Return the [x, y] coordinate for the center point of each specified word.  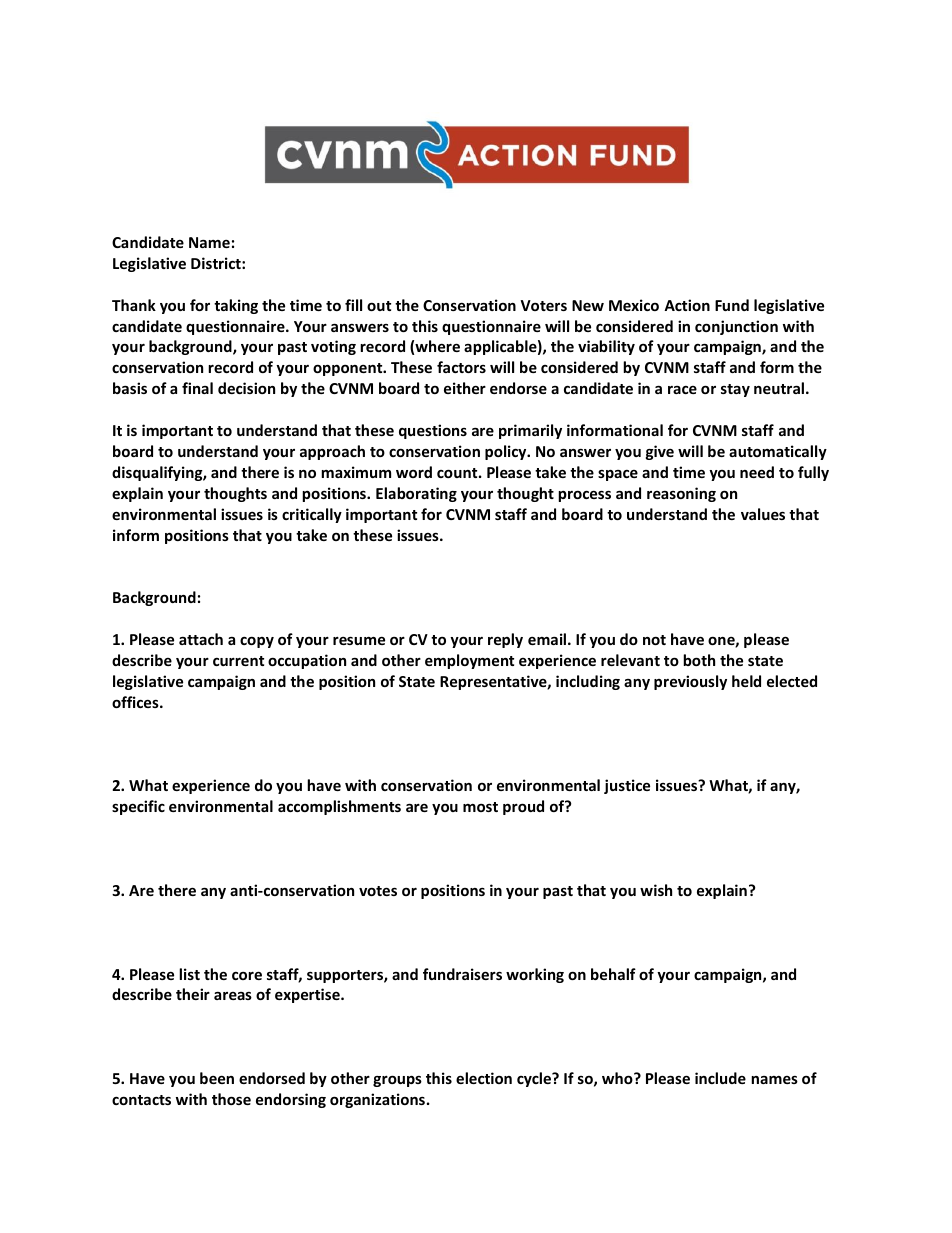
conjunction [736, 327]
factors [461, 367]
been [217, 1078]
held [746, 681]
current [238, 661]
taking [236, 306]
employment [469, 661]
